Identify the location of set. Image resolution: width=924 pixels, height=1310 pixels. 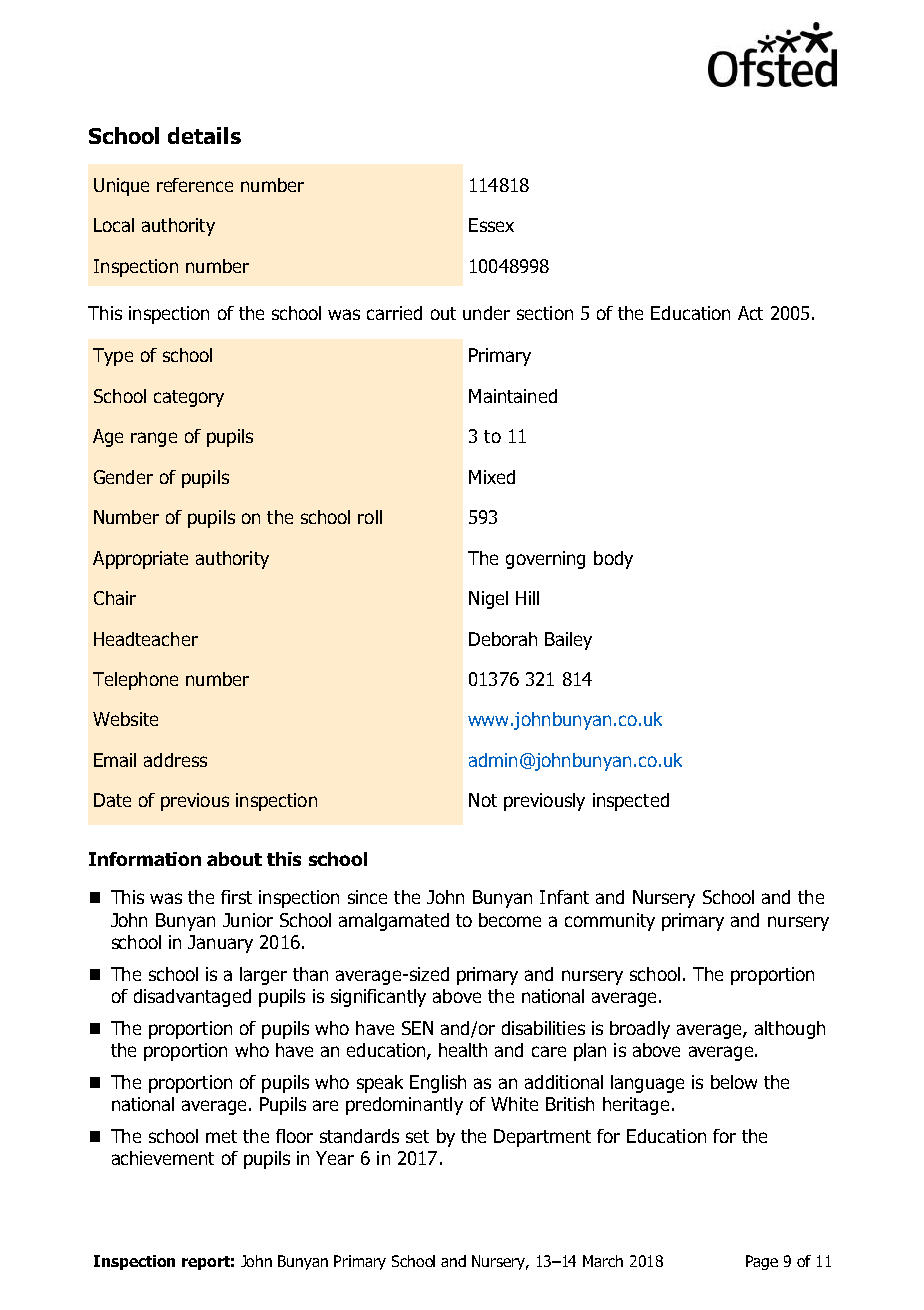
(417, 1136).
